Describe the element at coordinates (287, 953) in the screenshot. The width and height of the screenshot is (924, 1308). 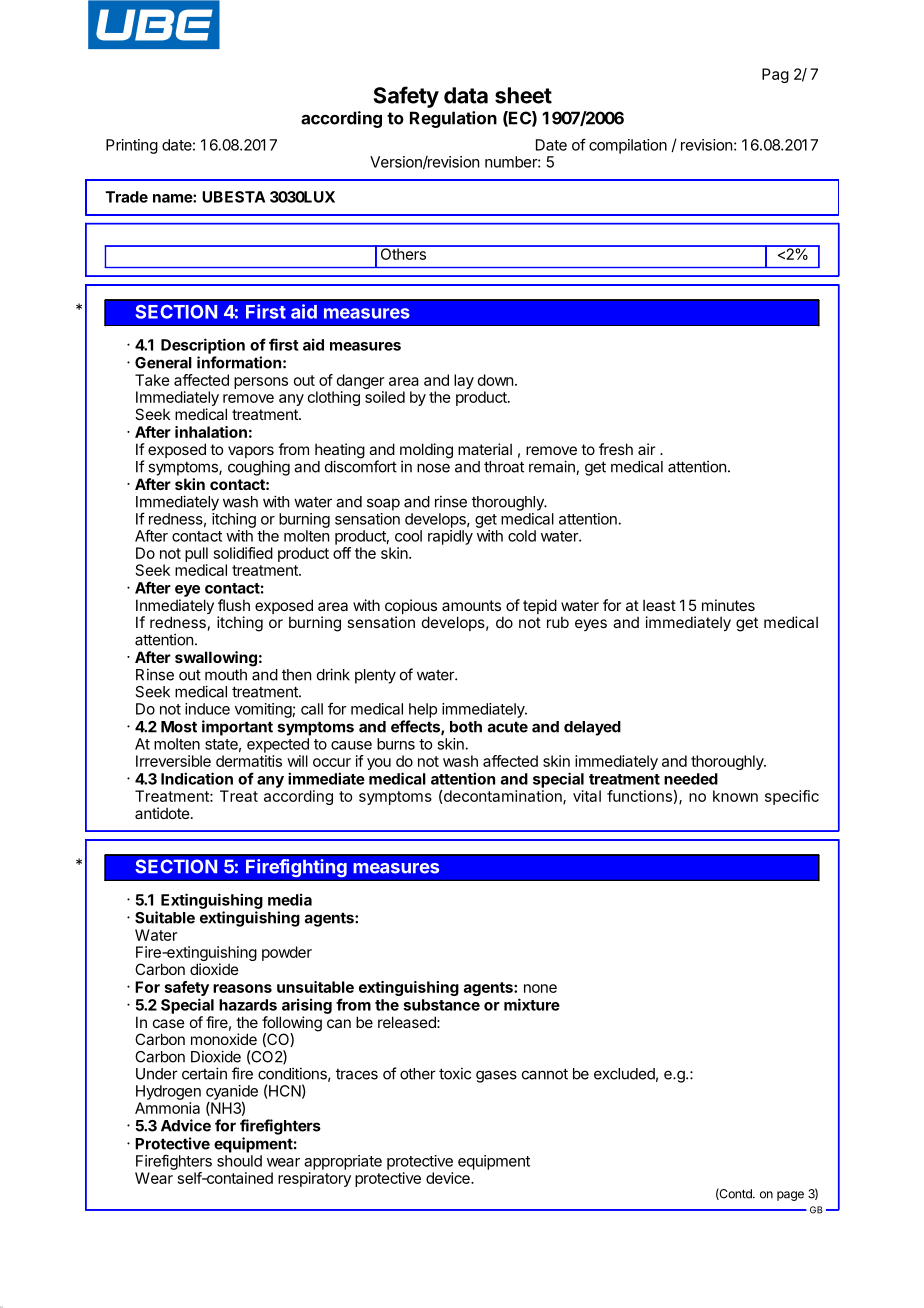
I see `powder` at that location.
